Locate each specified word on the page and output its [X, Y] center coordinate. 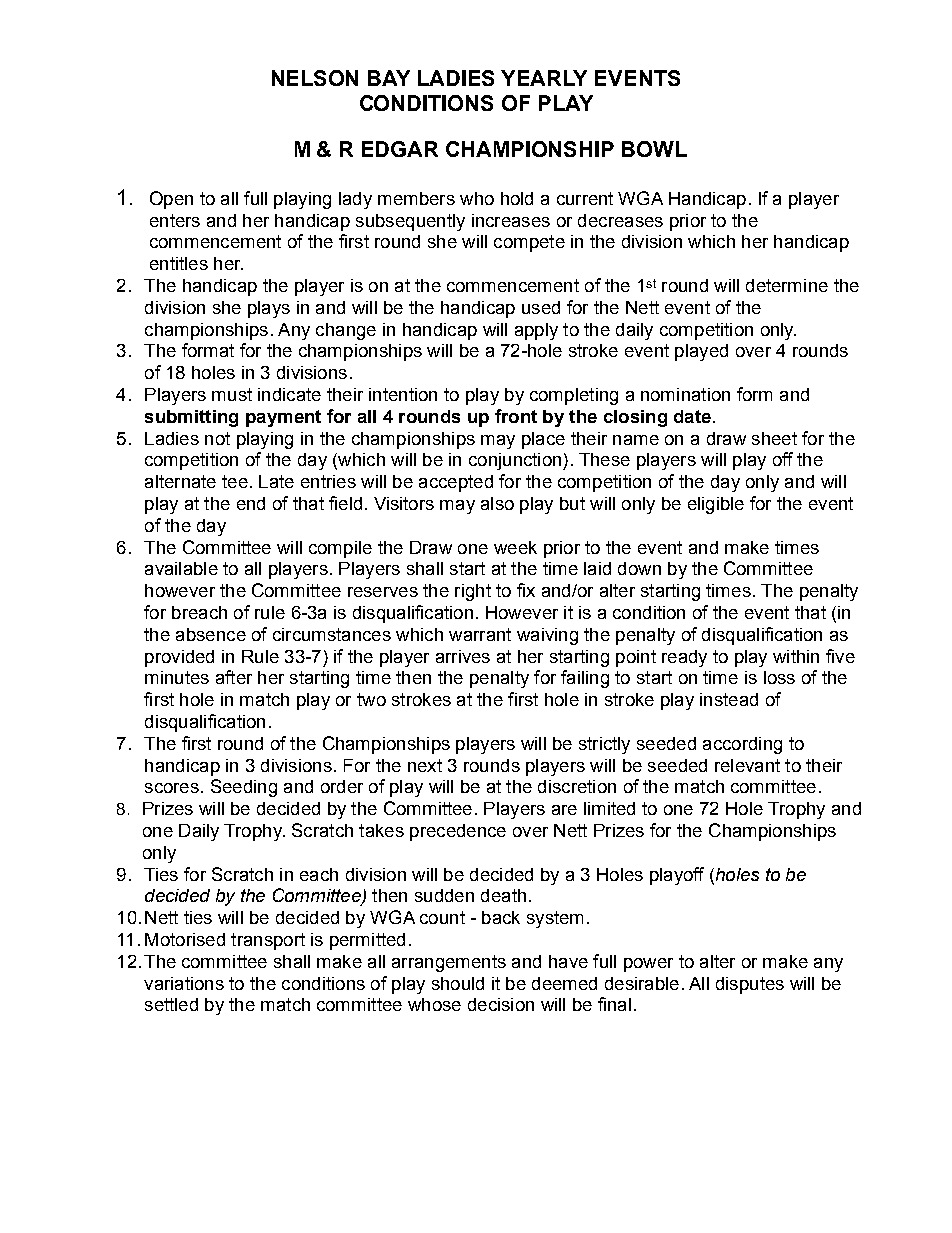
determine [787, 285]
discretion [577, 786]
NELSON [315, 78]
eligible [716, 505]
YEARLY [544, 78]
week [515, 547]
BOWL [654, 149]
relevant [747, 765]
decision [501, 1004]
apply [536, 331]
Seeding [244, 788]
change [346, 331]
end [251, 503]
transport [268, 941]
